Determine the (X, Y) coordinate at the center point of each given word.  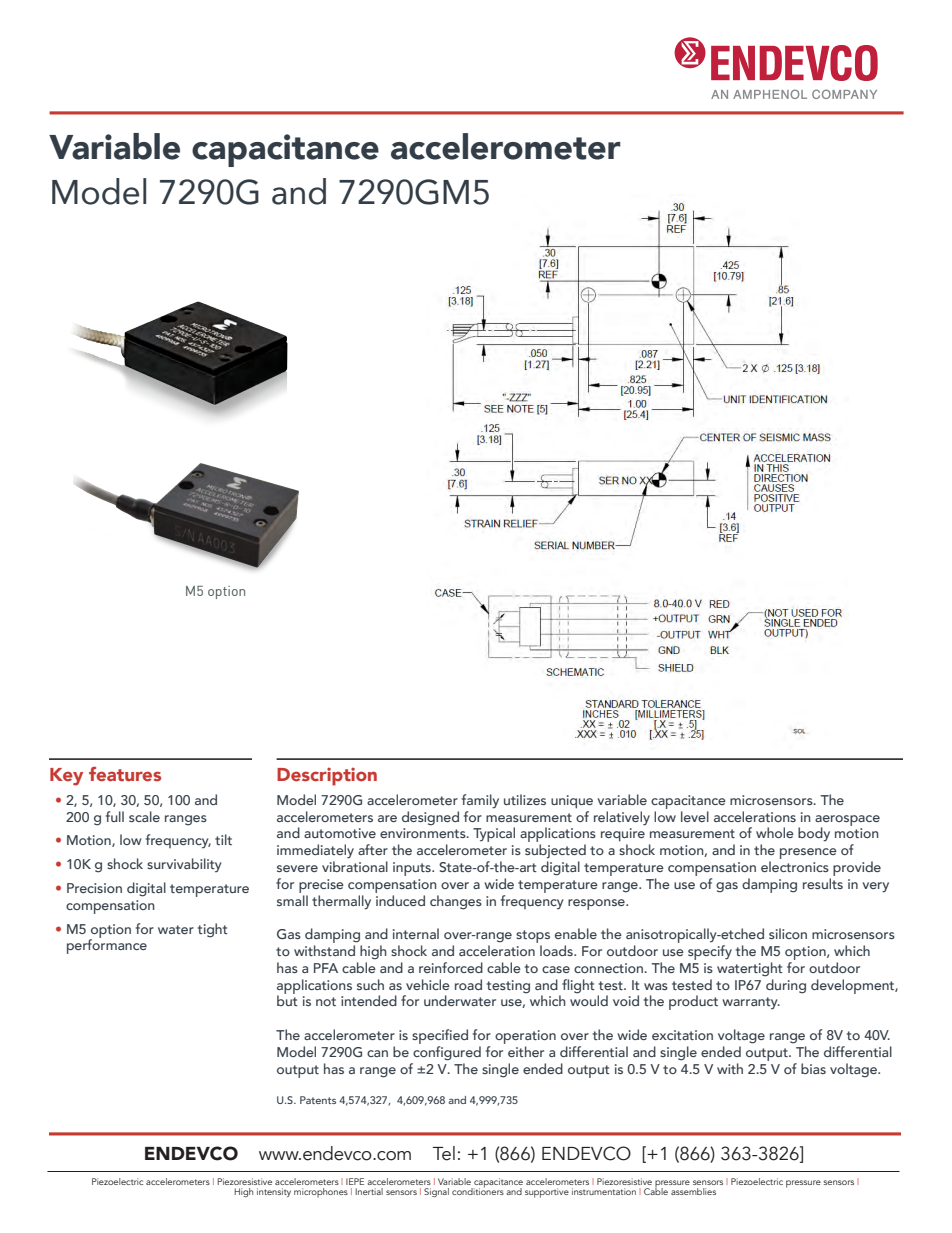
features (125, 773)
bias (813, 1068)
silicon (788, 933)
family (480, 801)
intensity (274, 1192)
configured (447, 1053)
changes (456, 902)
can (377, 1053)
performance (107, 945)
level (695, 816)
